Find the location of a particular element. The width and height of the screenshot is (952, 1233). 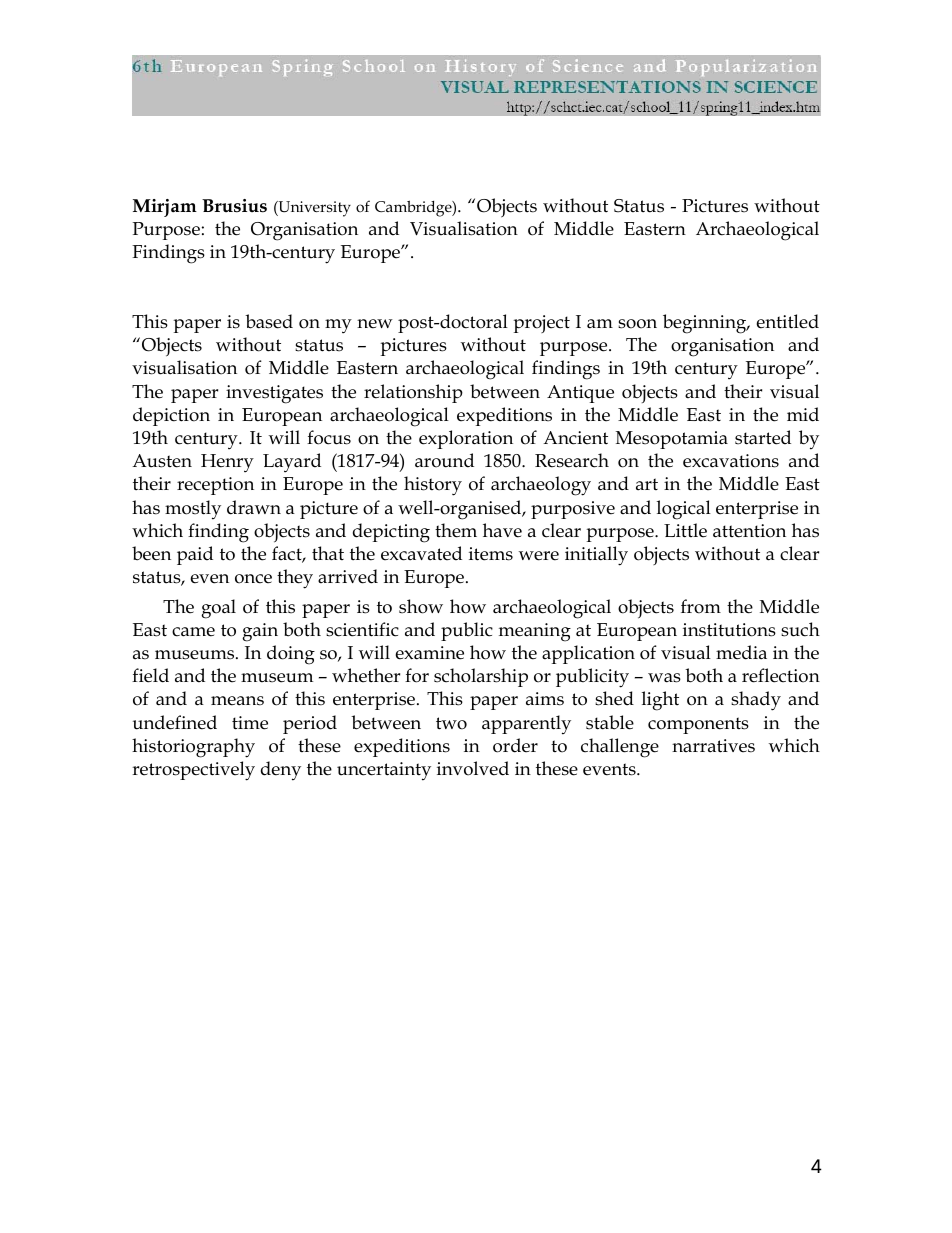

project is located at coordinates (541, 324).
